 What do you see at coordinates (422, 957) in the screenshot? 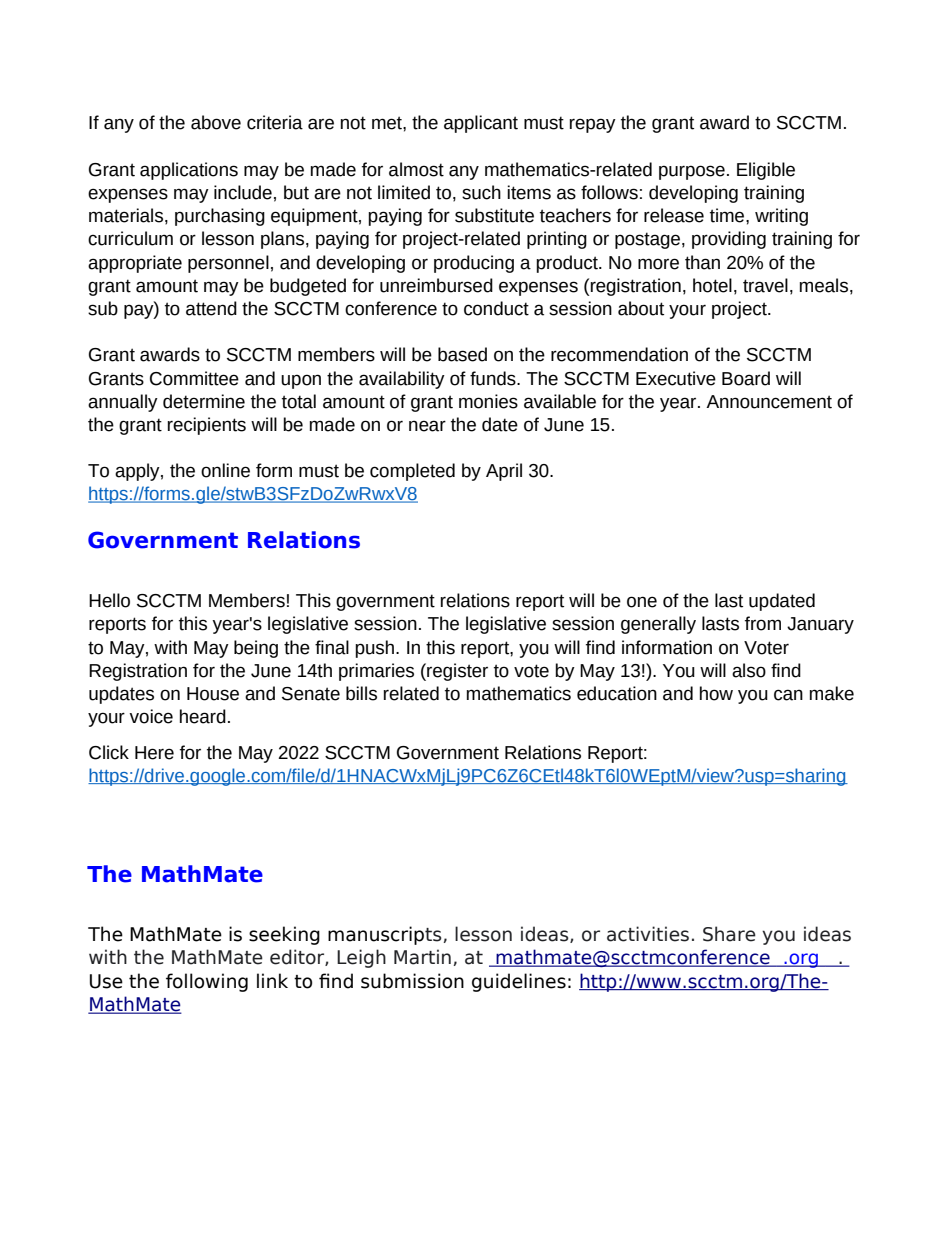
I see `Martin` at bounding box center [422, 957].
